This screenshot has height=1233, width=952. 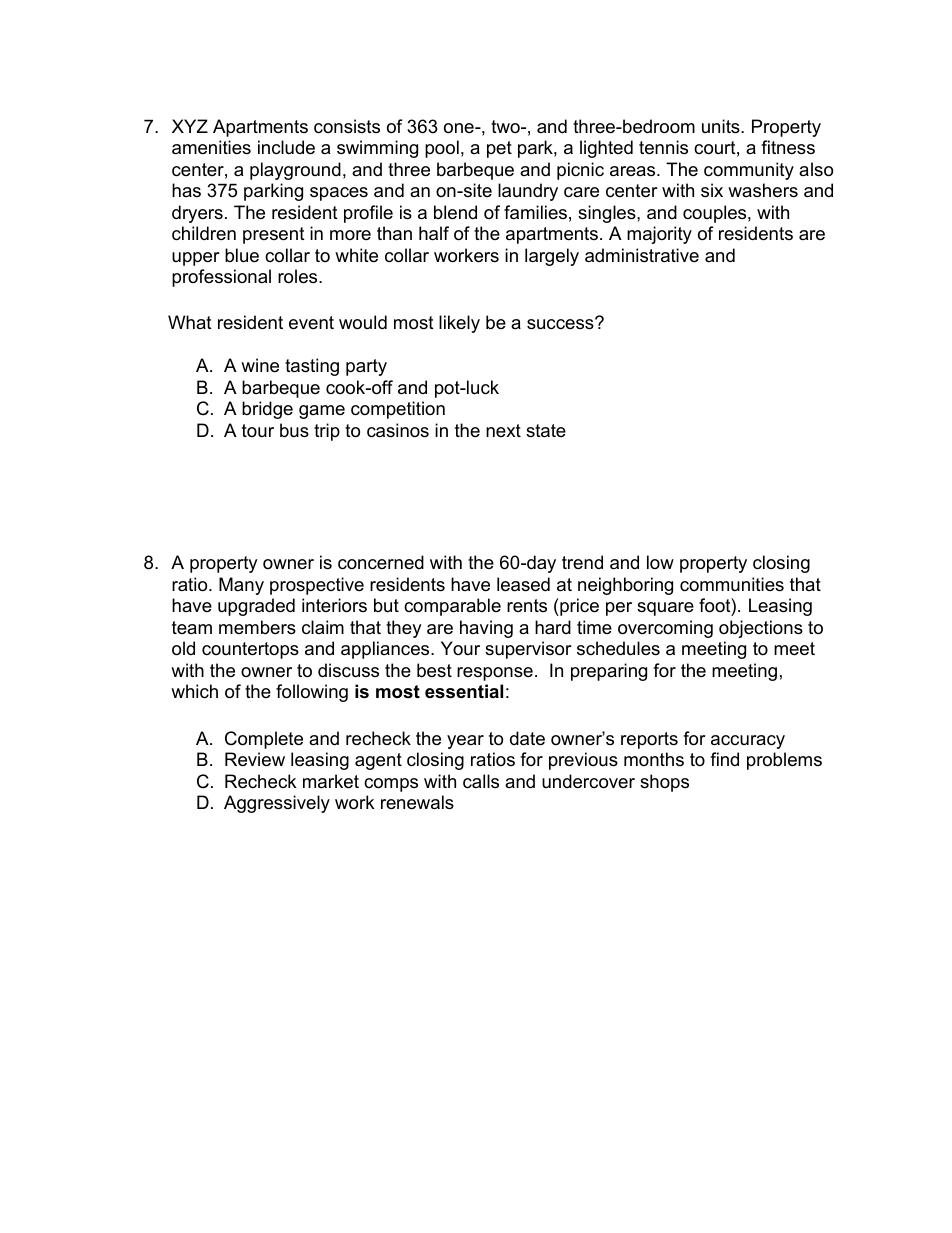 What do you see at coordinates (546, 430) in the screenshot?
I see `state` at bounding box center [546, 430].
